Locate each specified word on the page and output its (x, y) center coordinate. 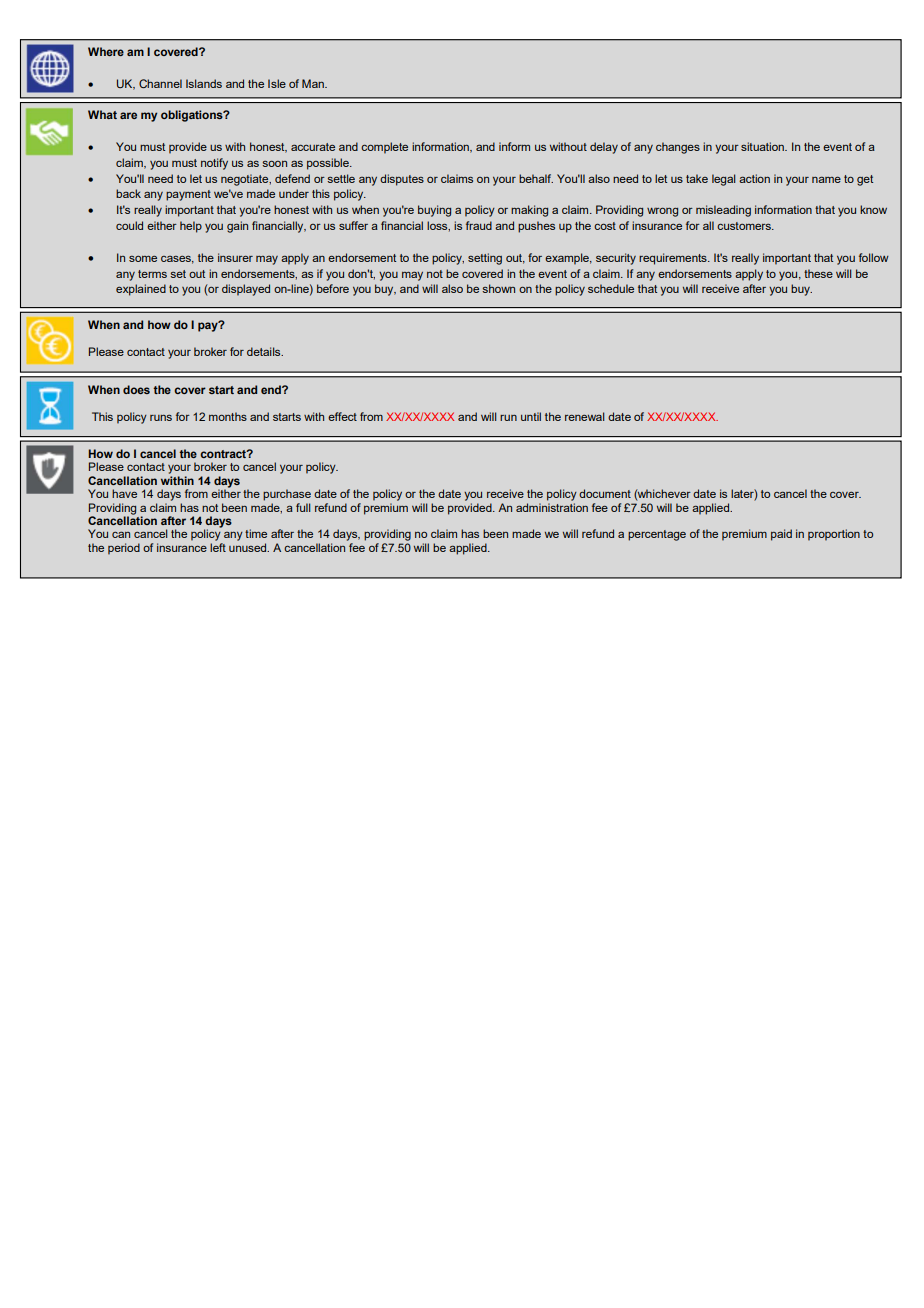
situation (763, 146)
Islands (204, 83)
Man (314, 83)
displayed (246, 290)
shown (498, 288)
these (818, 273)
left (218, 547)
